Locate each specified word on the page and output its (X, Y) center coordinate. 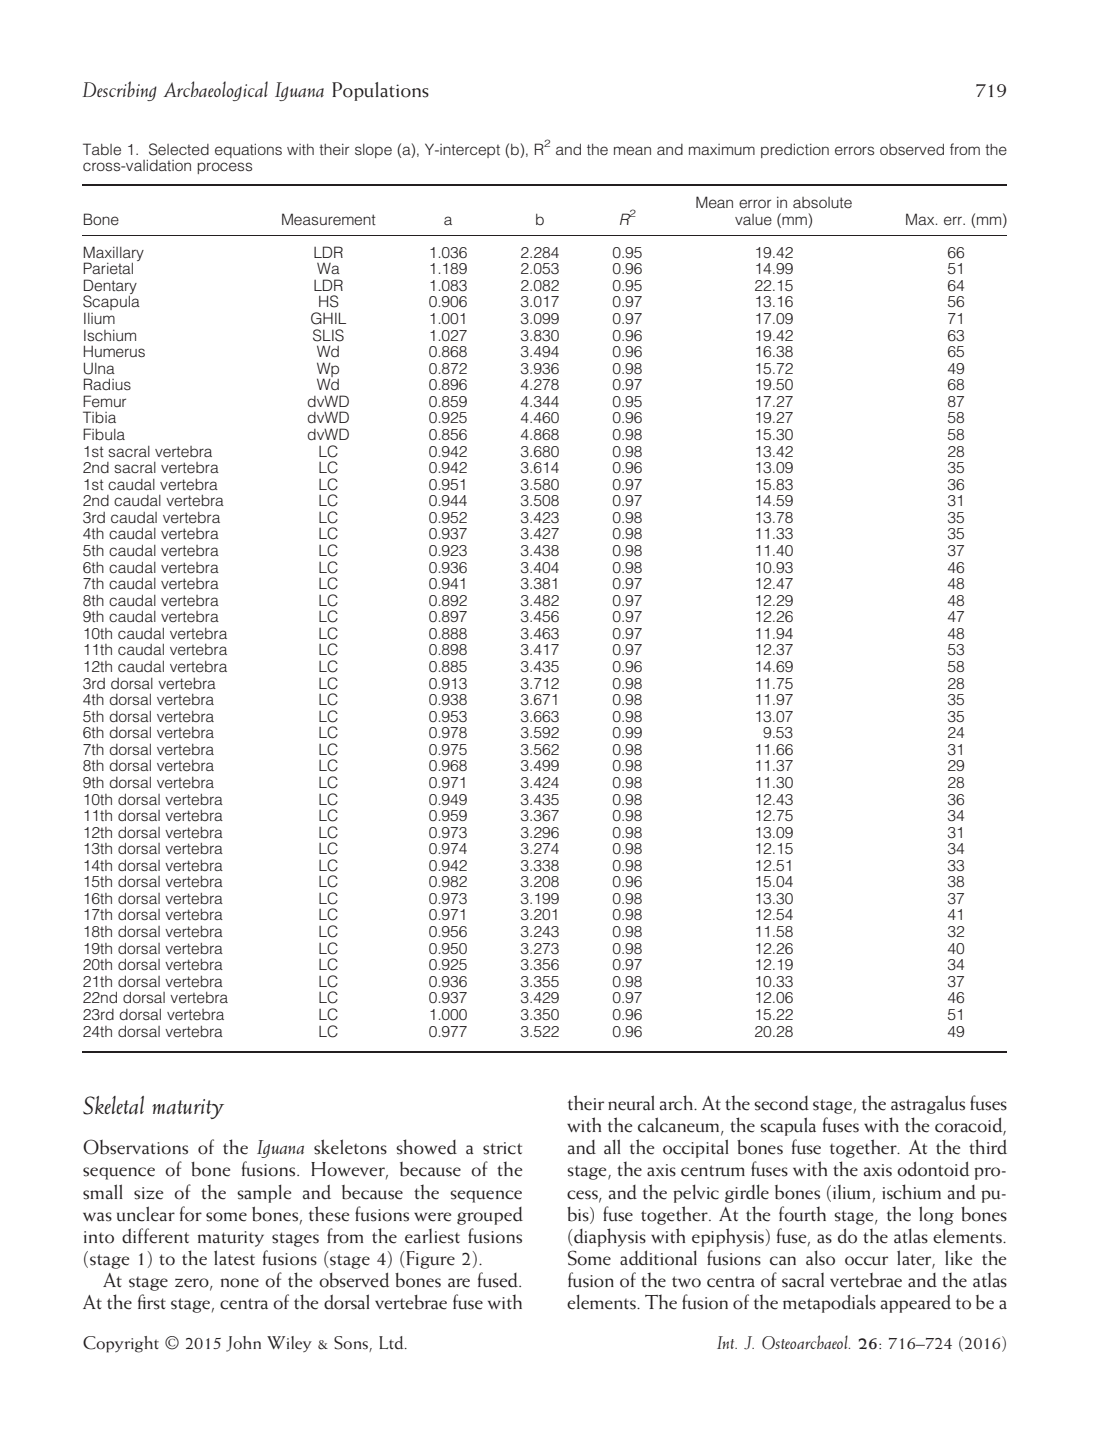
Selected (179, 149)
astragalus (928, 1104)
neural (631, 1103)
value (753, 219)
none (240, 1283)
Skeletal (113, 1105)
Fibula (104, 434)
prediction (795, 150)
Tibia (99, 417)
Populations (380, 91)
